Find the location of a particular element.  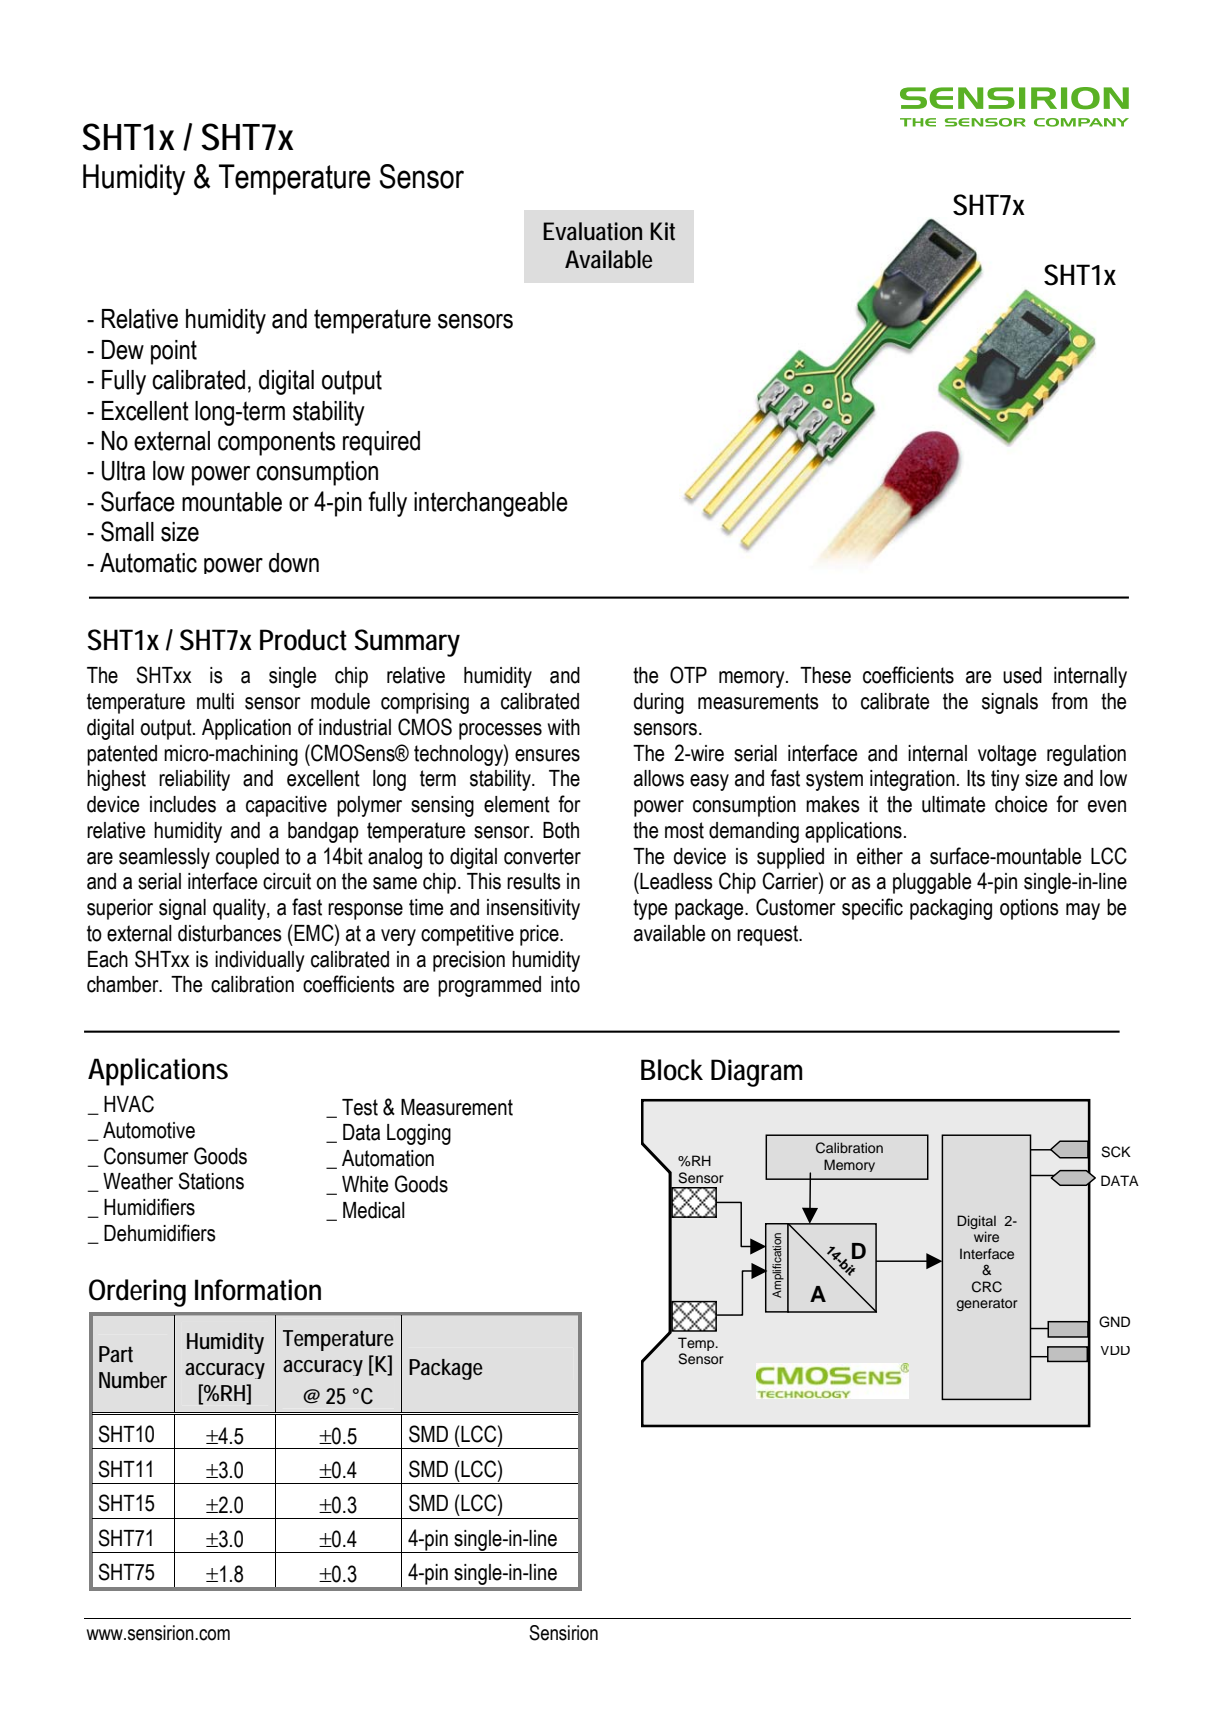

White is located at coordinates (365, 1184).
